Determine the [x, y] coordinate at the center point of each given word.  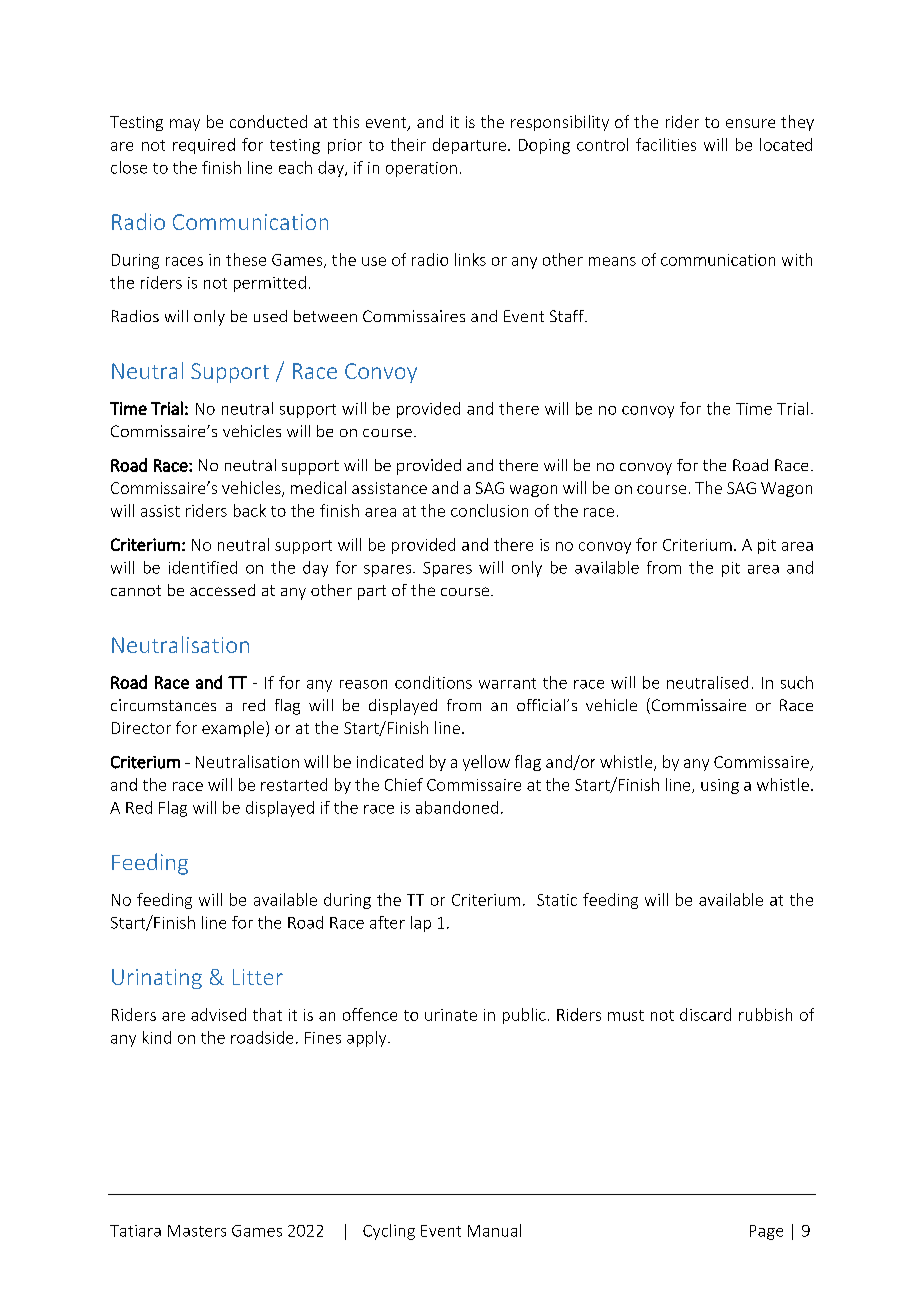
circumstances [163, 705]
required [204, 146]
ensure [750, 123]
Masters [197, 1231]
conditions [433, 682]
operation [421, 169]
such [797, 682]
